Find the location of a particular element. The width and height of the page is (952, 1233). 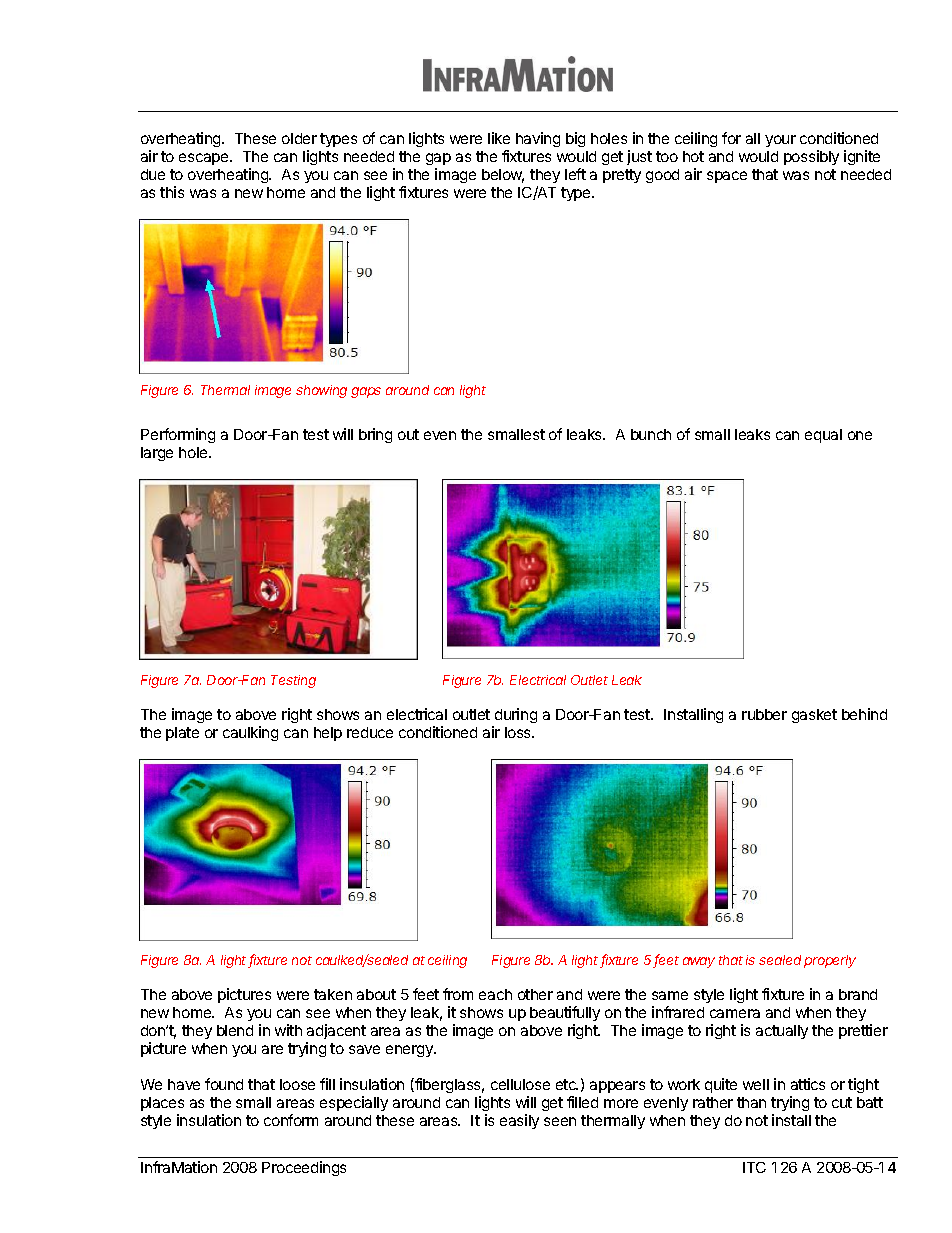

escape is located at coordinates (205, 159).
